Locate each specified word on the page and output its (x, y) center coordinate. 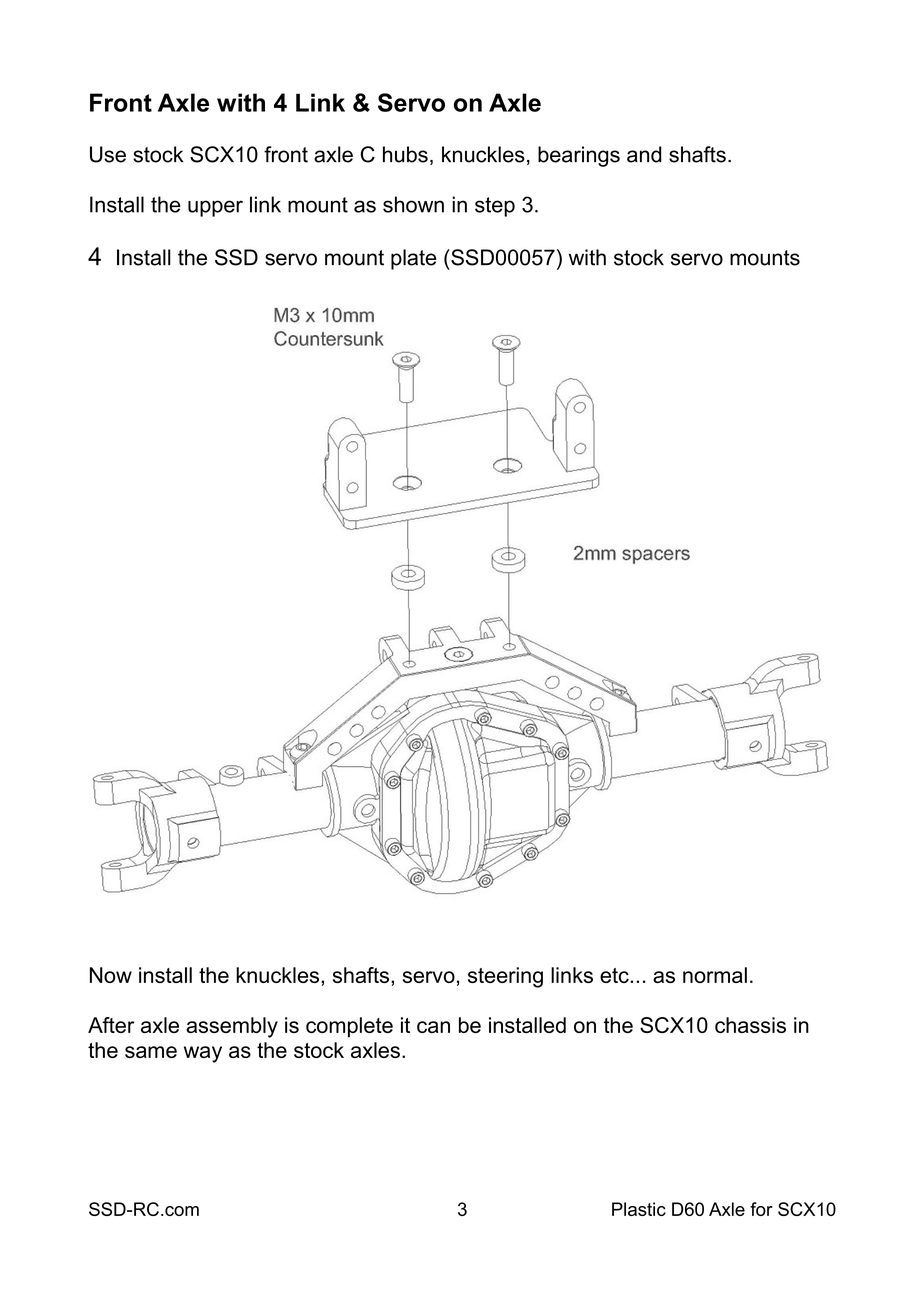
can (433, 1027)
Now (111, 975)
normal (715, 975)
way (203, 1054)
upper (215, 208)
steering (505, 977)
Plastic (639, 1209)
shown (413, 204)
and (644, 154)
